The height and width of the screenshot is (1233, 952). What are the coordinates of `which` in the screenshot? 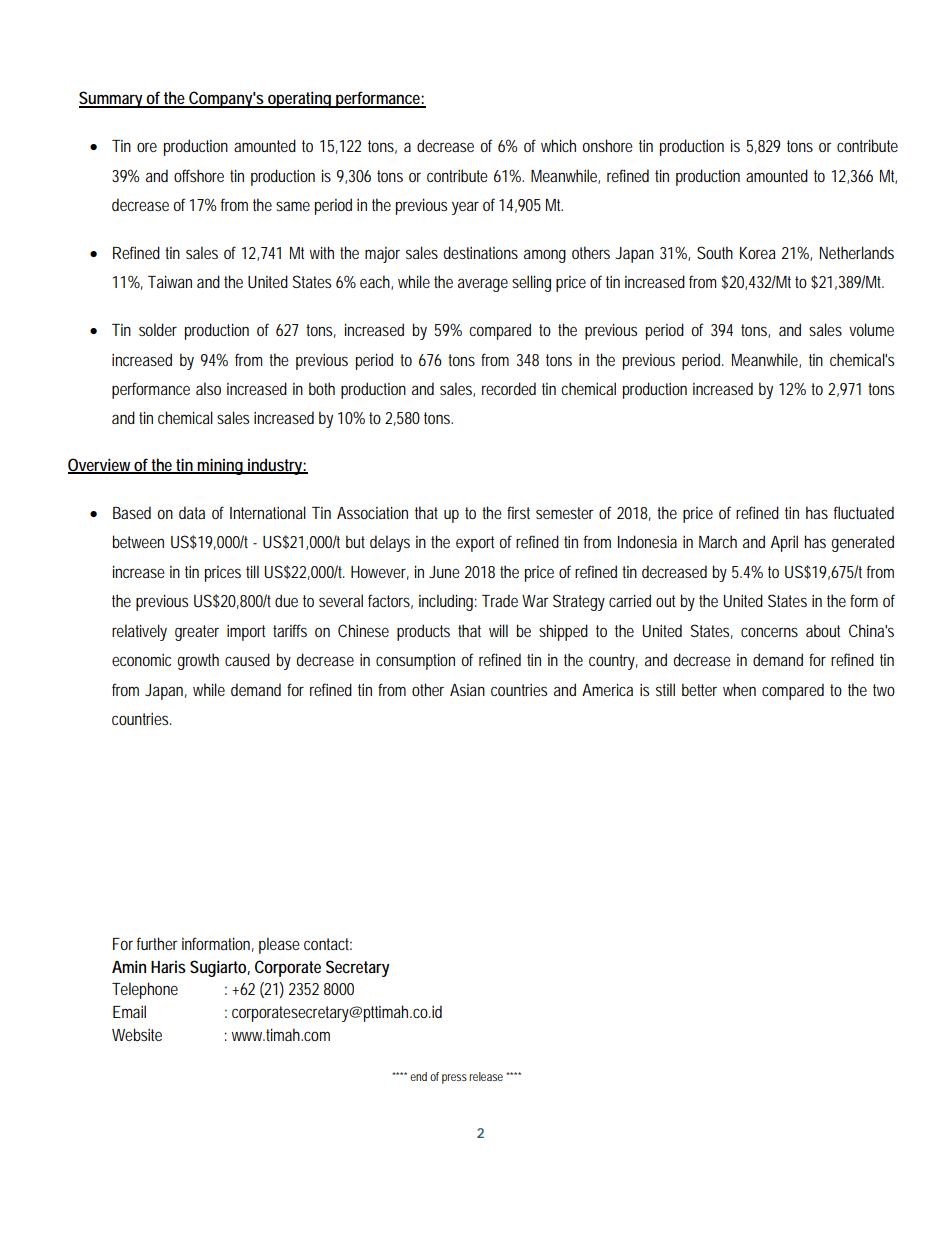 It's located at (558, 145).
